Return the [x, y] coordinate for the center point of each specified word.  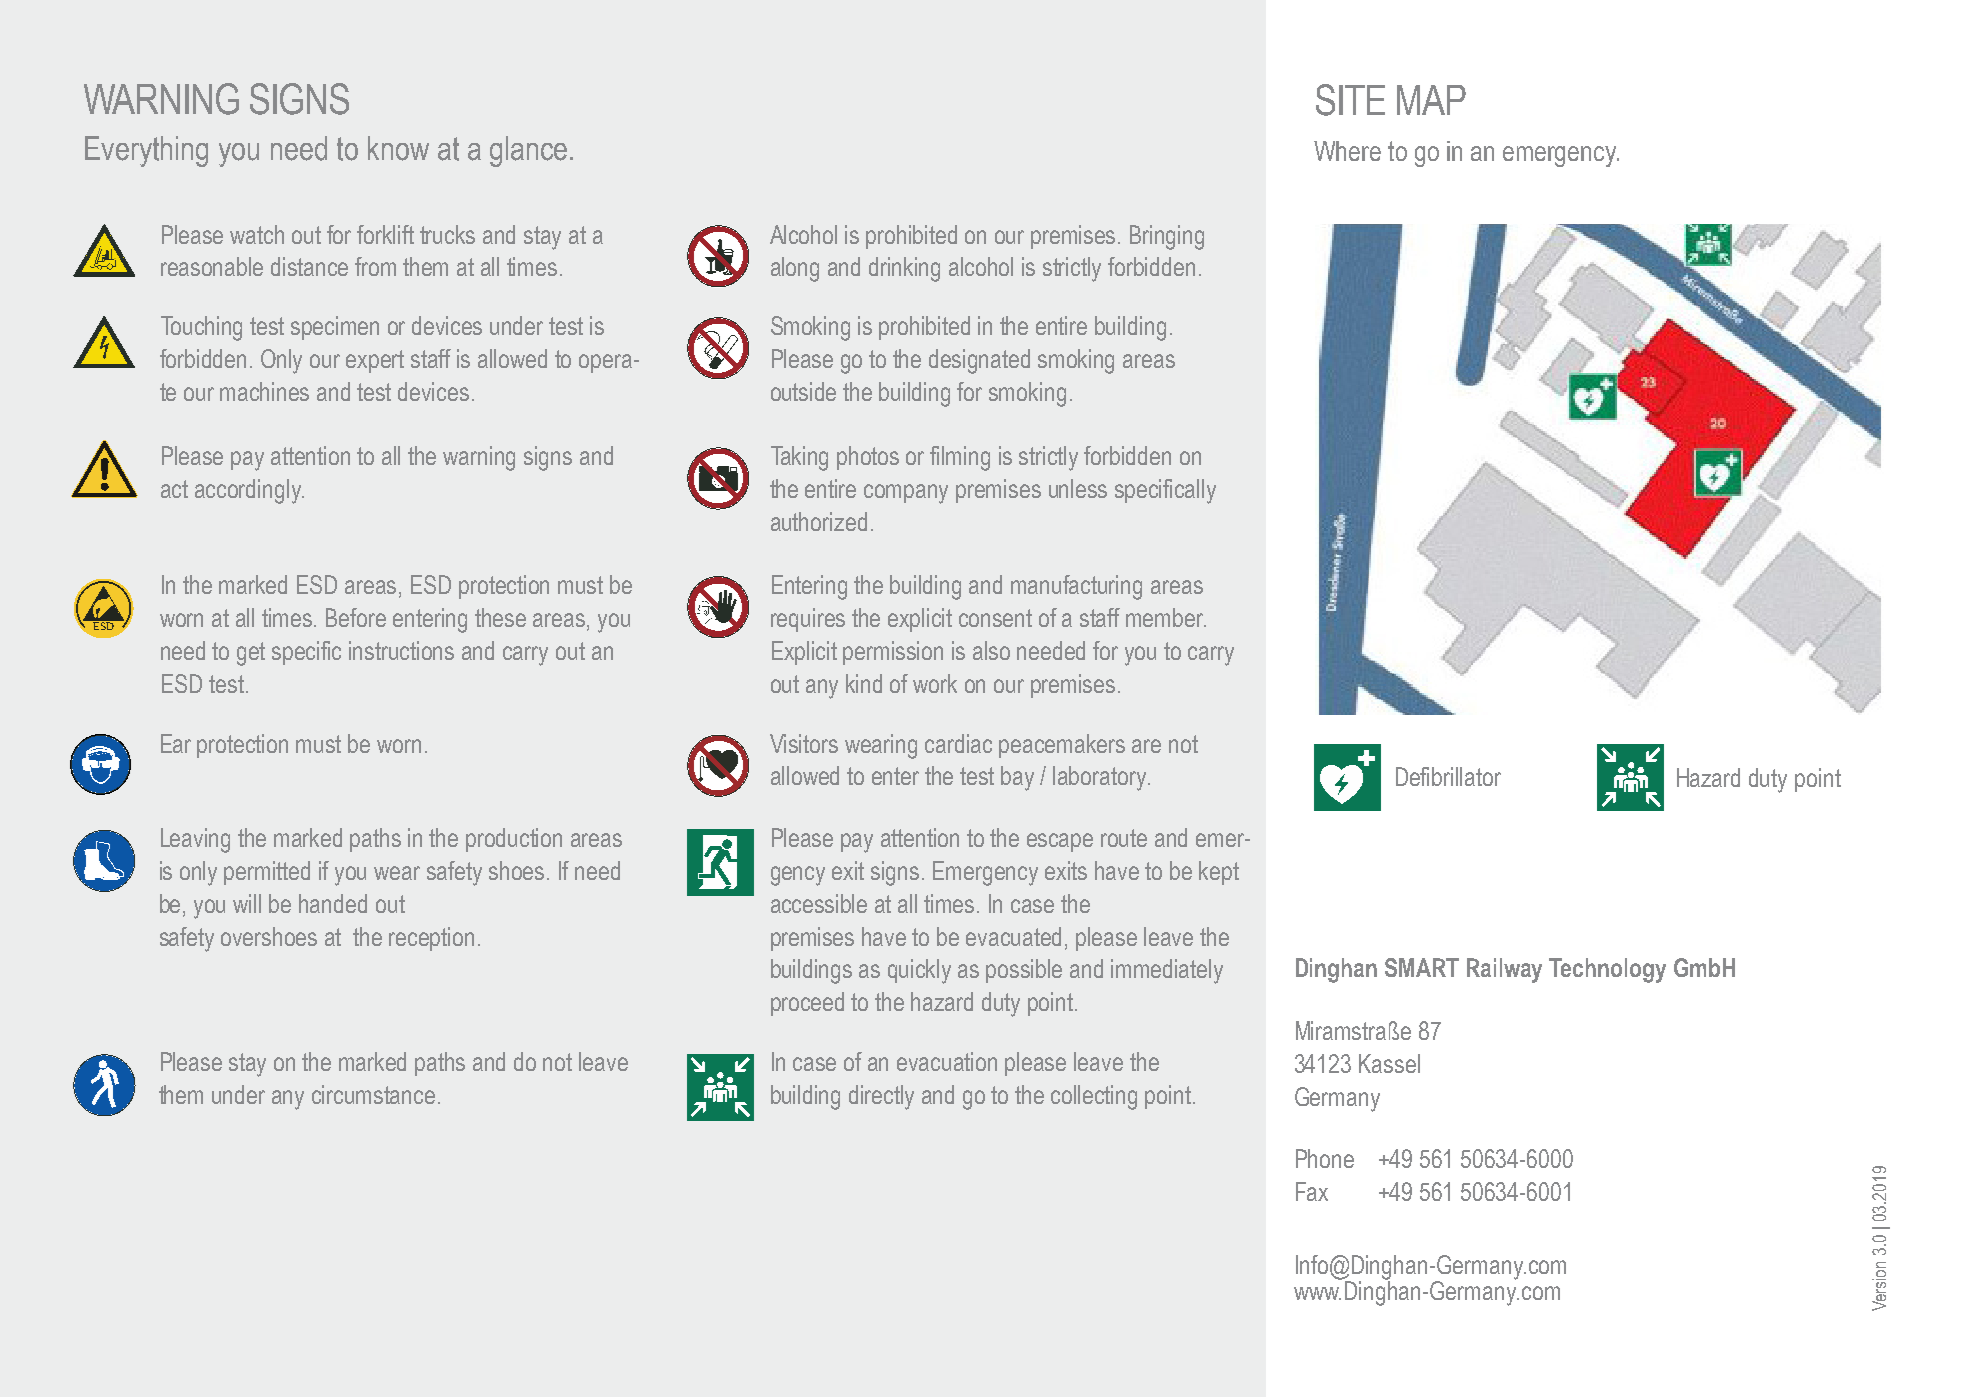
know [398, 148]
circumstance [373, 1094]
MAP [1431, 100]
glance [528, 151]
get [251, 654]
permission [893, 653]
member [1166, 617]
